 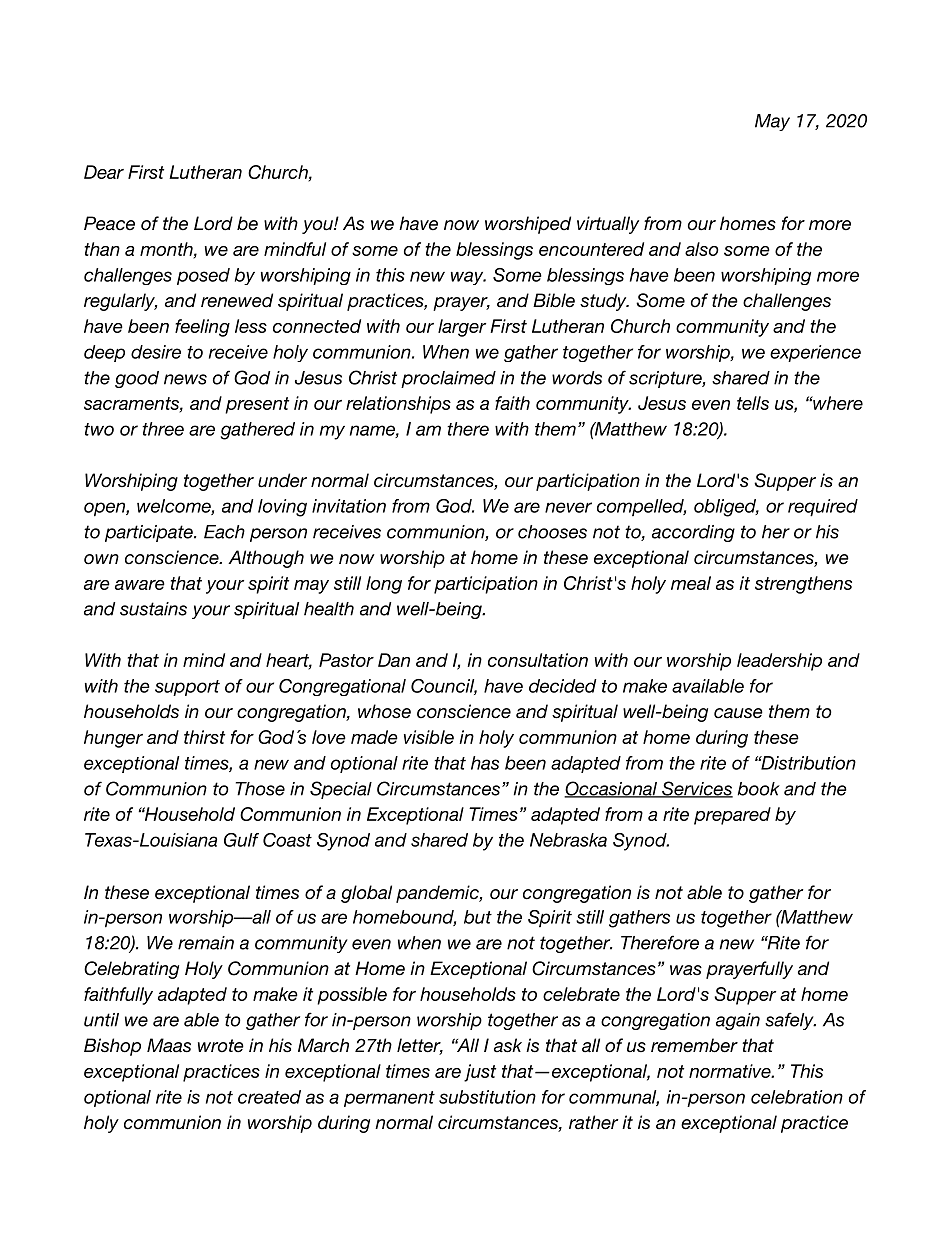 What do you see at coordinates (169, 1045) in the document?
I see `Maas` at bounding box center [169, 1045].
